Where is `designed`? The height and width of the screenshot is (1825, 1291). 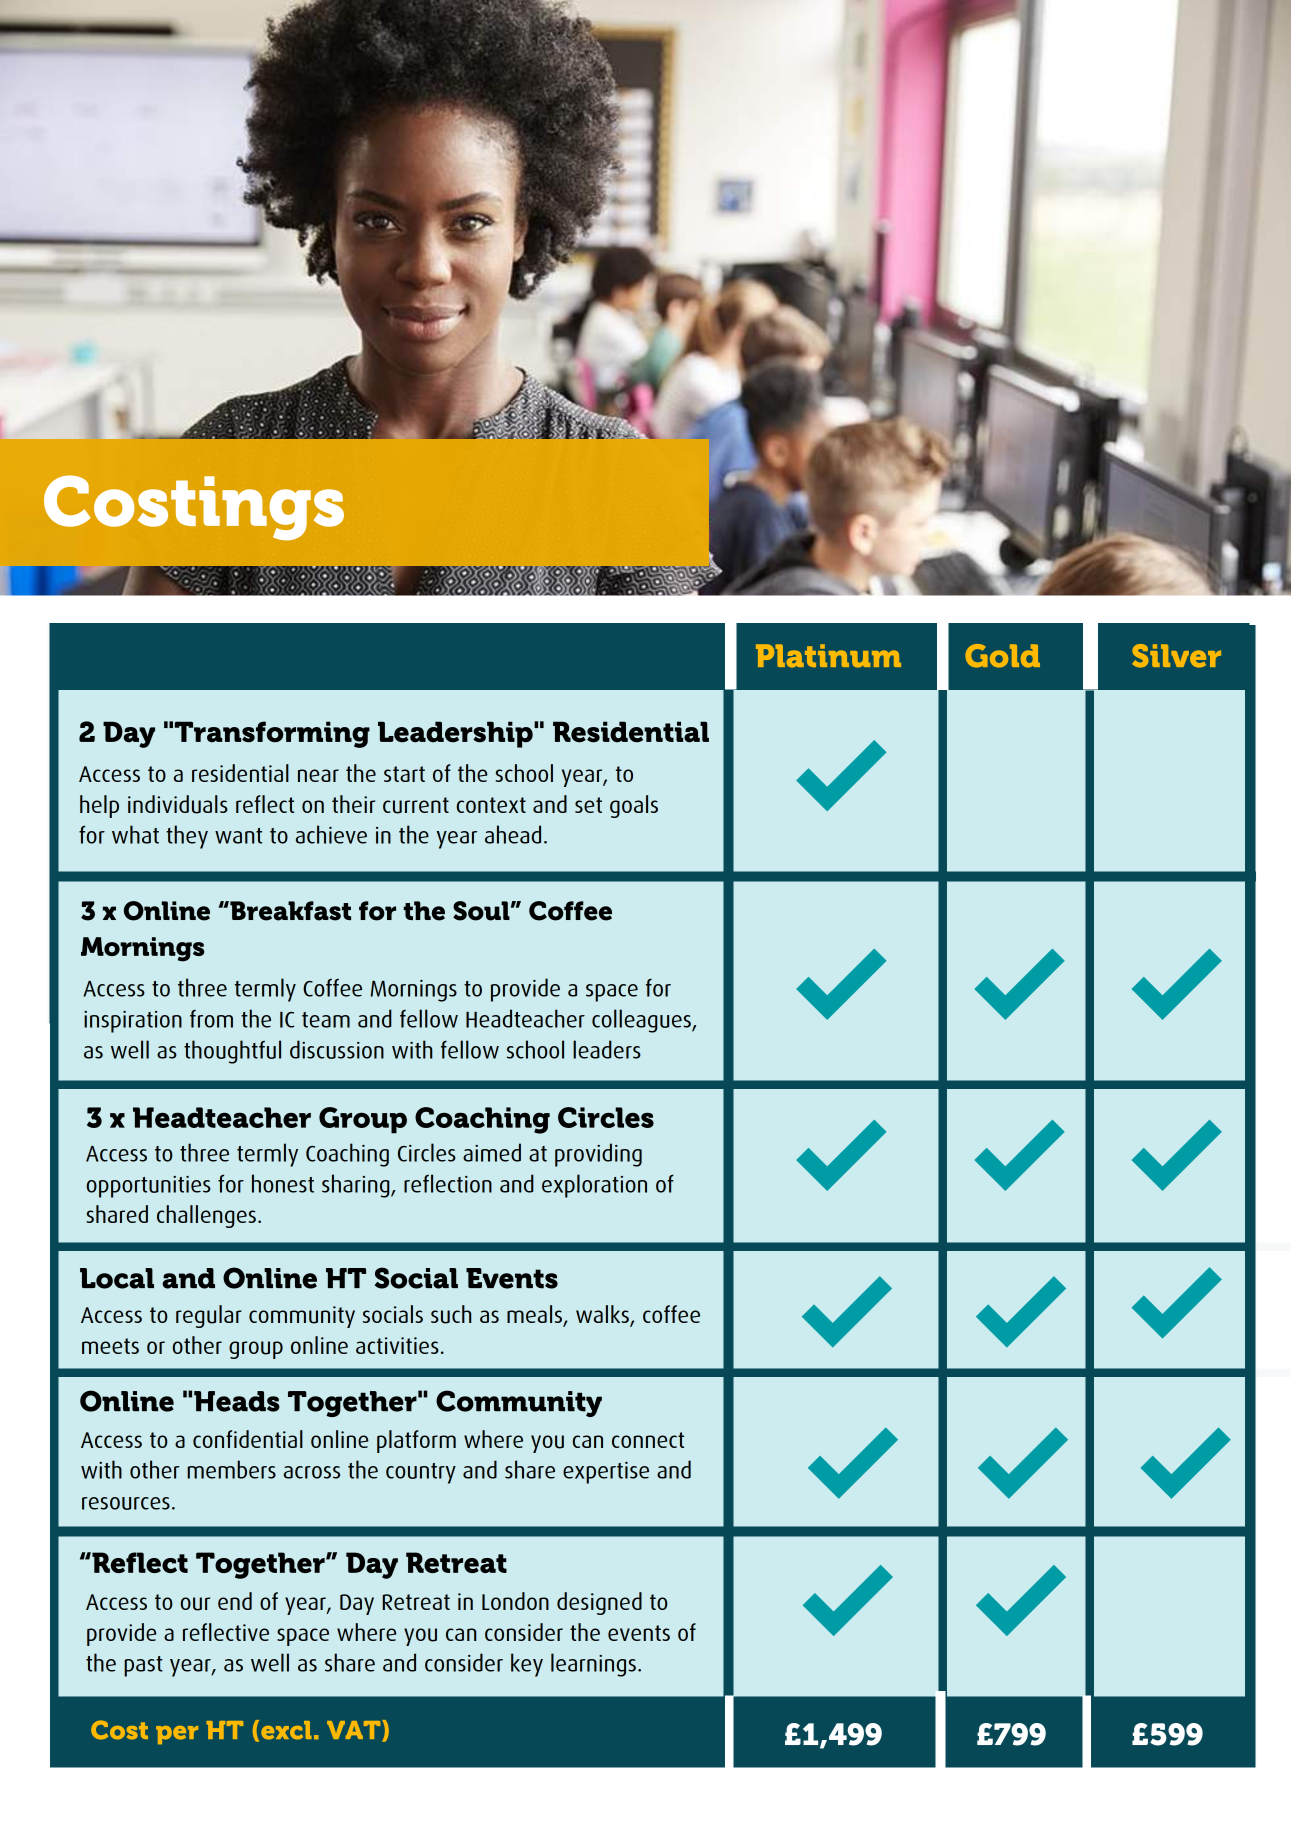
designed is located at coordinates (599, 1603).
